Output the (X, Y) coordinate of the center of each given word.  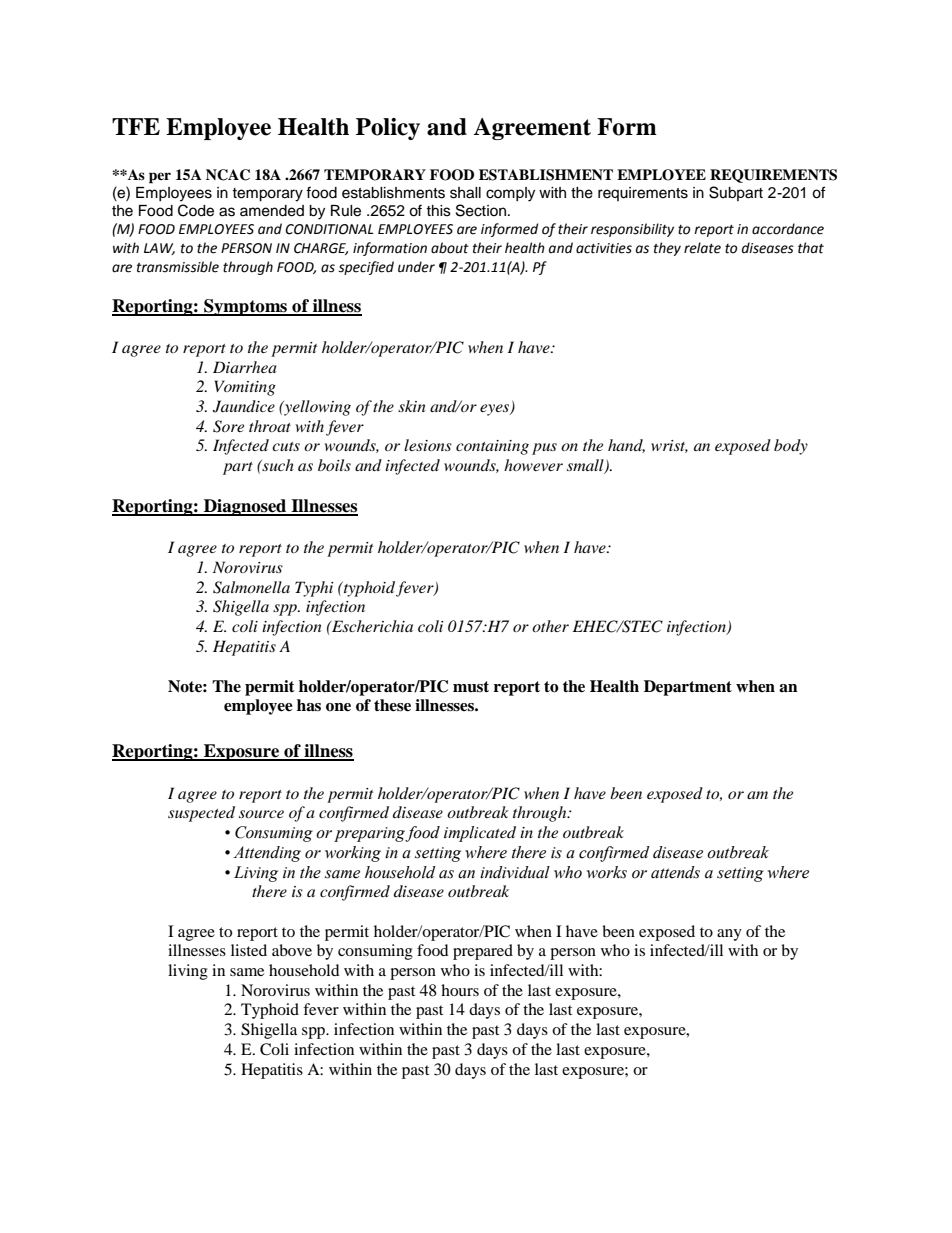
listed (249, 950)
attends (675, 872)
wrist (669, 446)
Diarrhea (245, 367)
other (550, 626)
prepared (483, 952)
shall (465, 193)
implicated (480, 834)
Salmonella (251, 587)
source (261, 814)
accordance (788, 229)
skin (412, 406)
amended (272, 211)
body (791, 447)
